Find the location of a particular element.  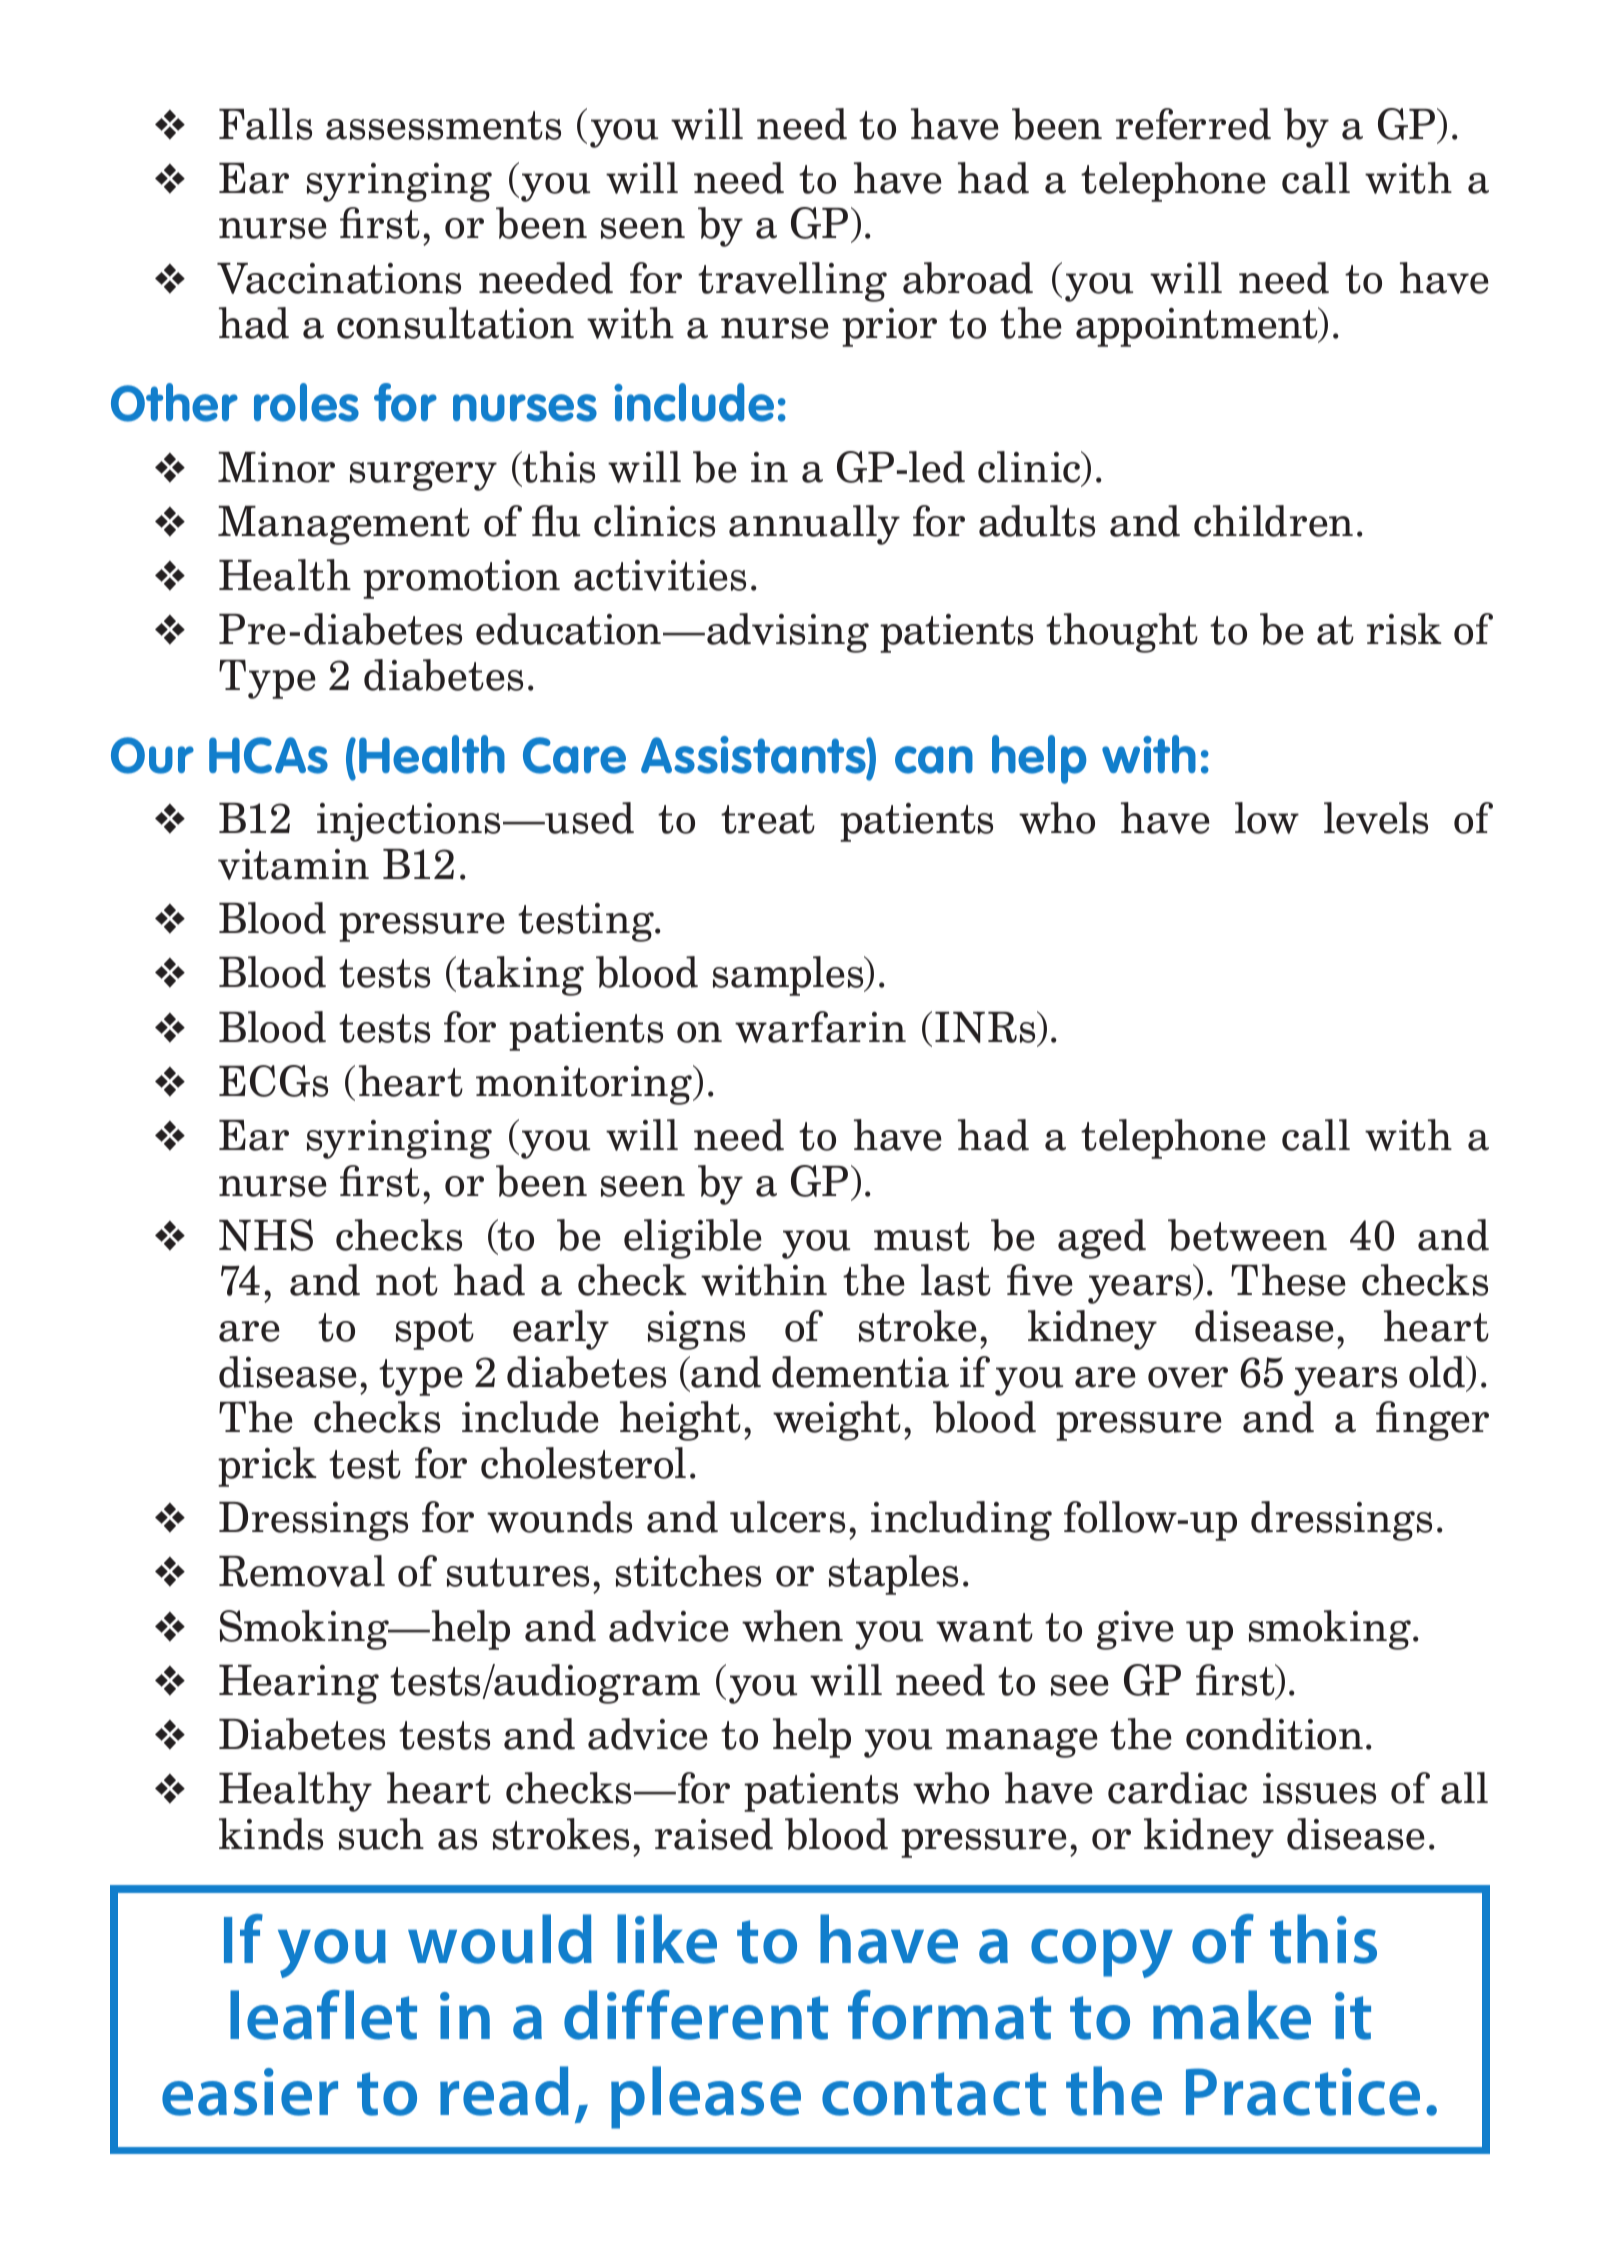

warfarin is located at coordinates (820, 1027).
